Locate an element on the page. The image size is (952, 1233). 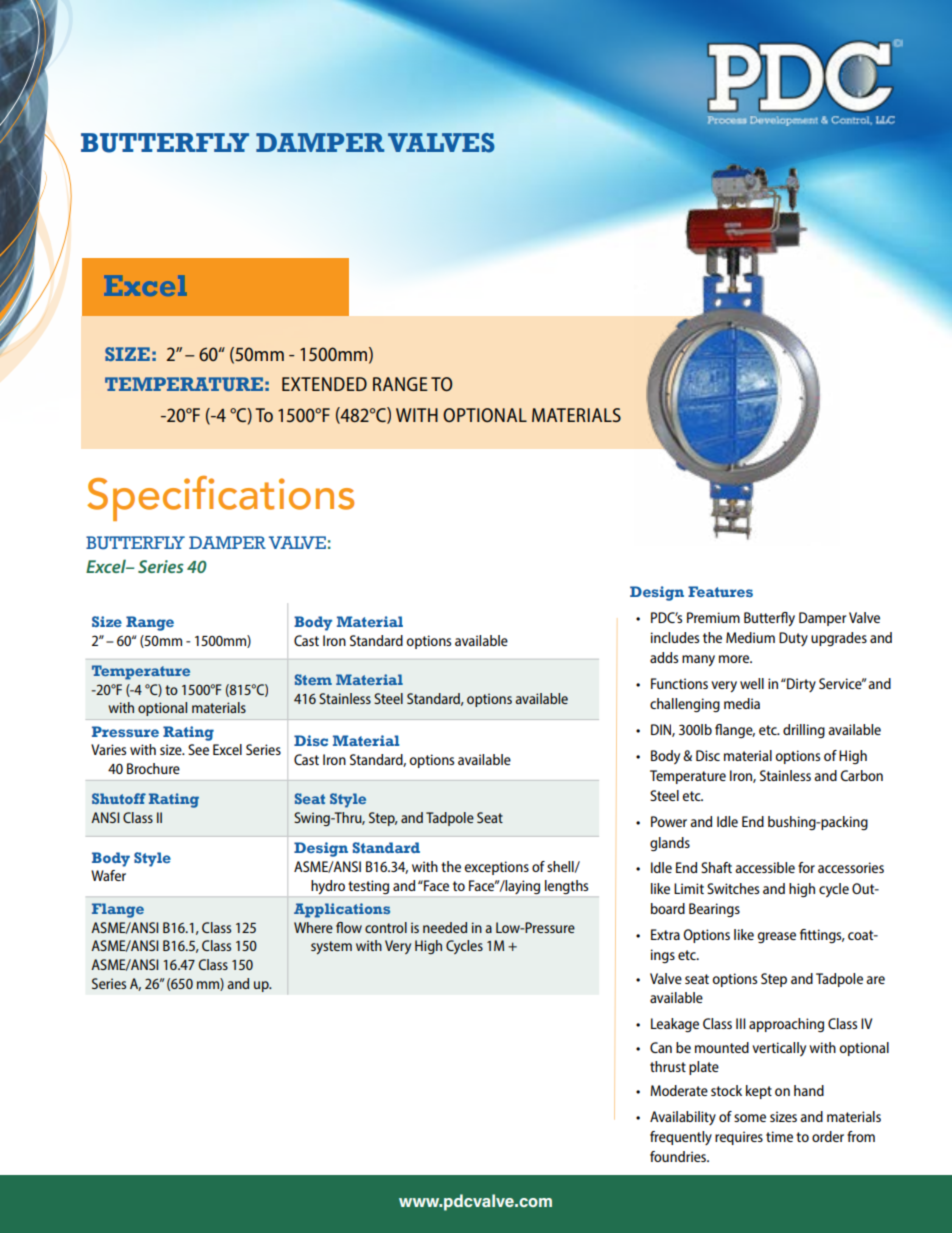
Specifications is located at coordinates (220, 498).
